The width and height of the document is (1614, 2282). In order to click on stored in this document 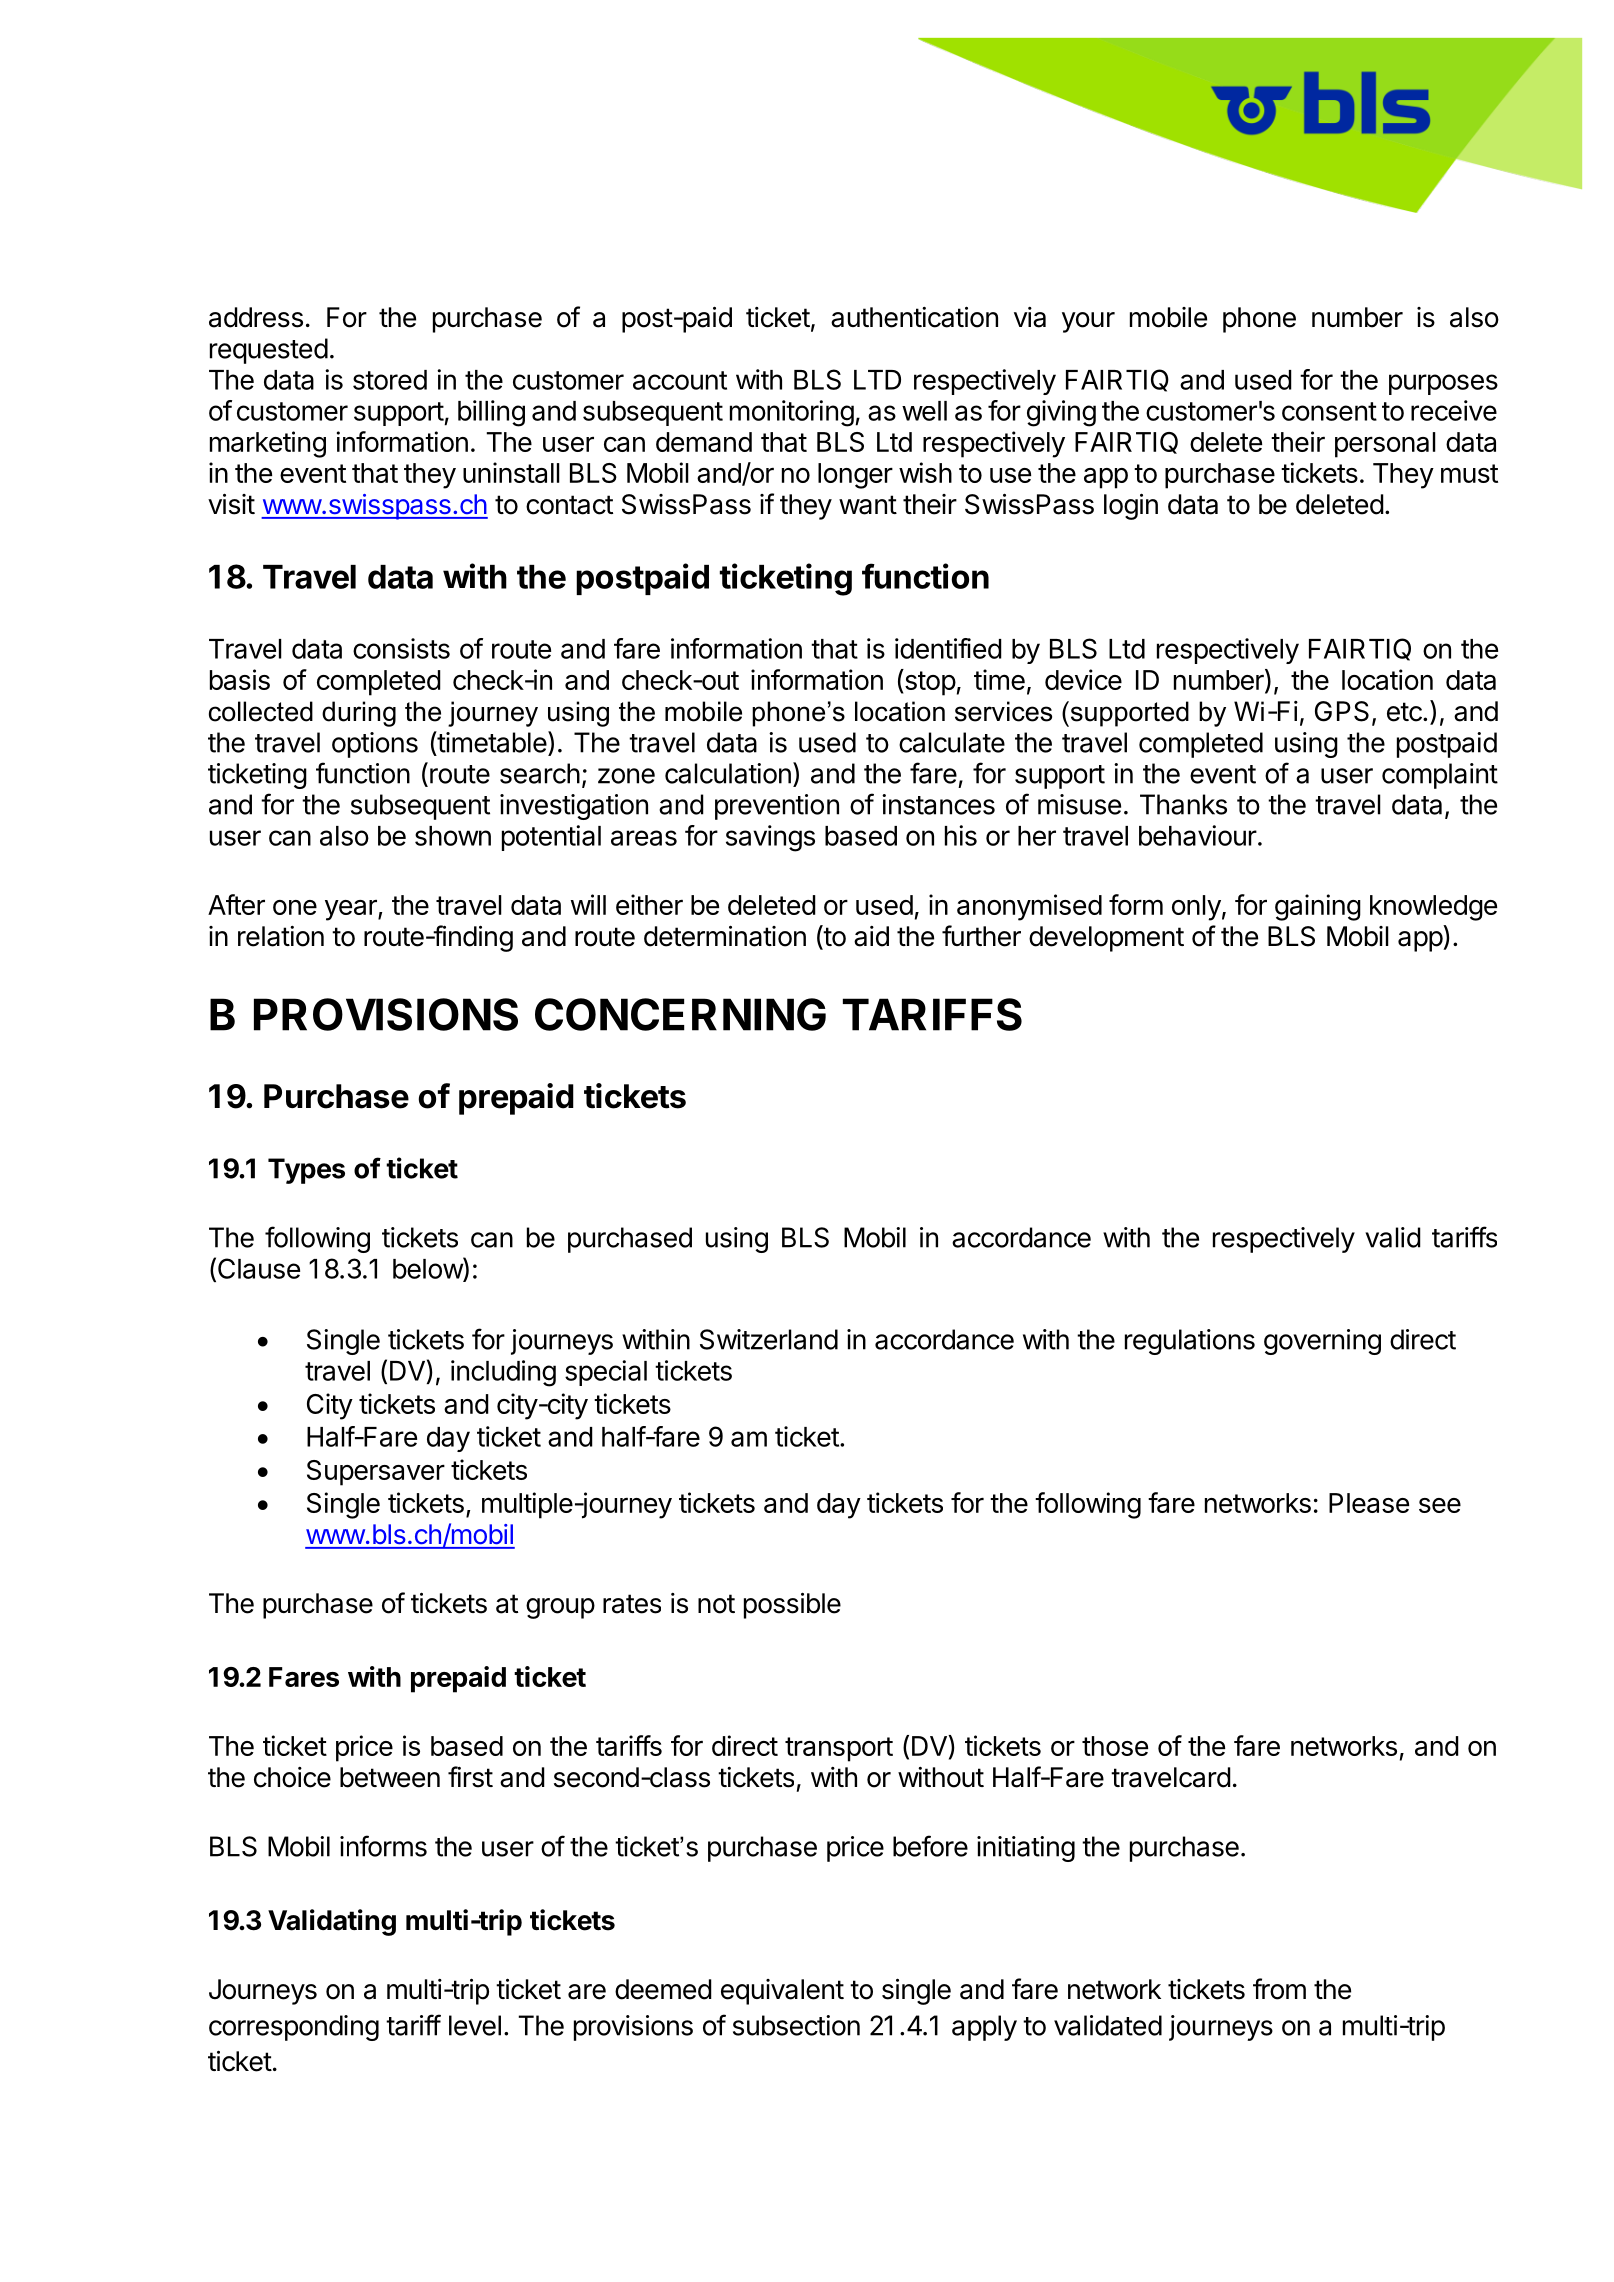, I will do `click(390, 380)`.
